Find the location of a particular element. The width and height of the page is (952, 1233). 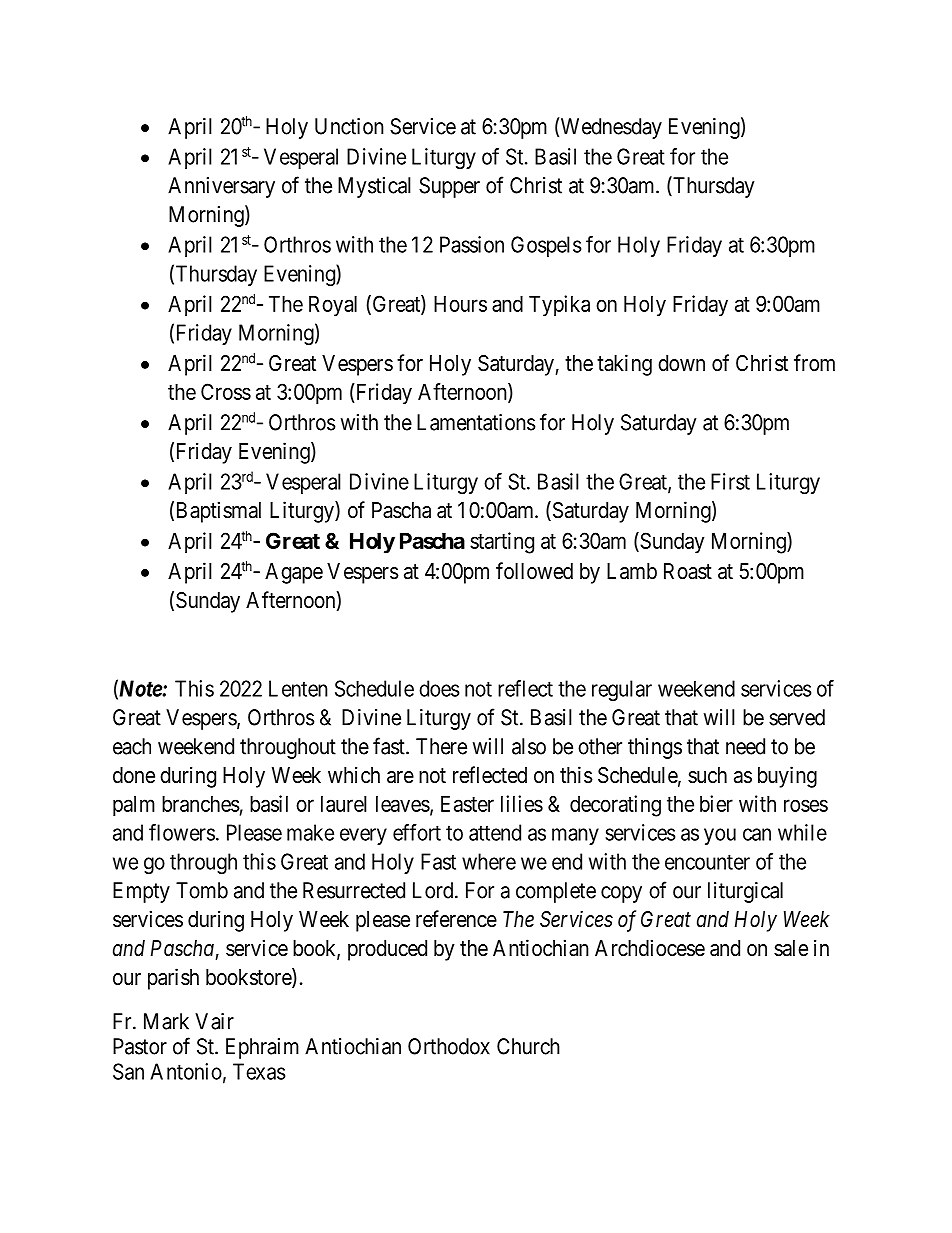

sale is located at coordinates (791, 948).
